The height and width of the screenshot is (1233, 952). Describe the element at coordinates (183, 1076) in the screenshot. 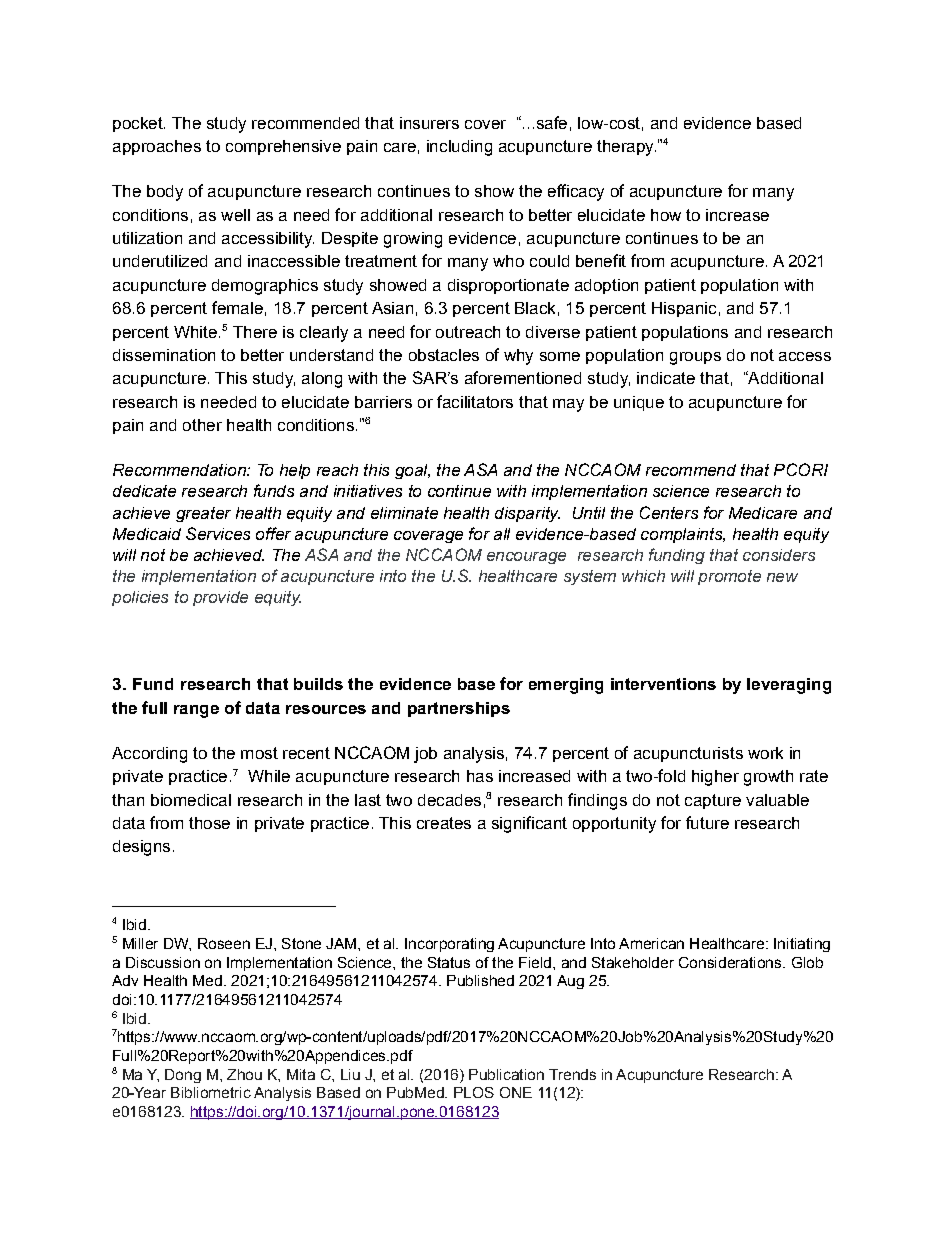

I see `Dong` at that location.
